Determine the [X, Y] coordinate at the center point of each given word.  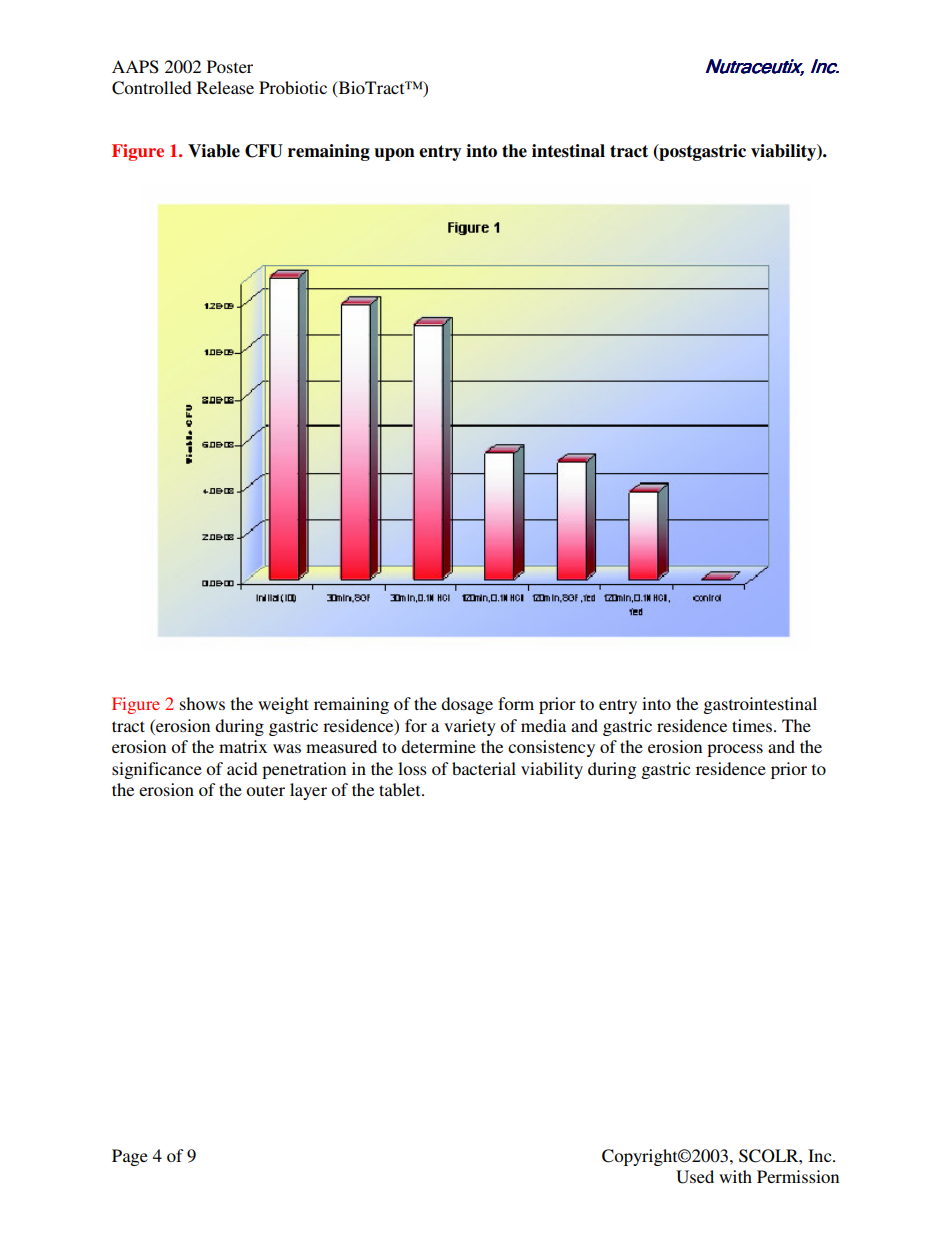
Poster [230, 66]
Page [130, 1157]
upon [394, 154]
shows [202, 703]
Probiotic [293, 87]
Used [695, 1177]
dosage [467, 705]
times [752, 725]
